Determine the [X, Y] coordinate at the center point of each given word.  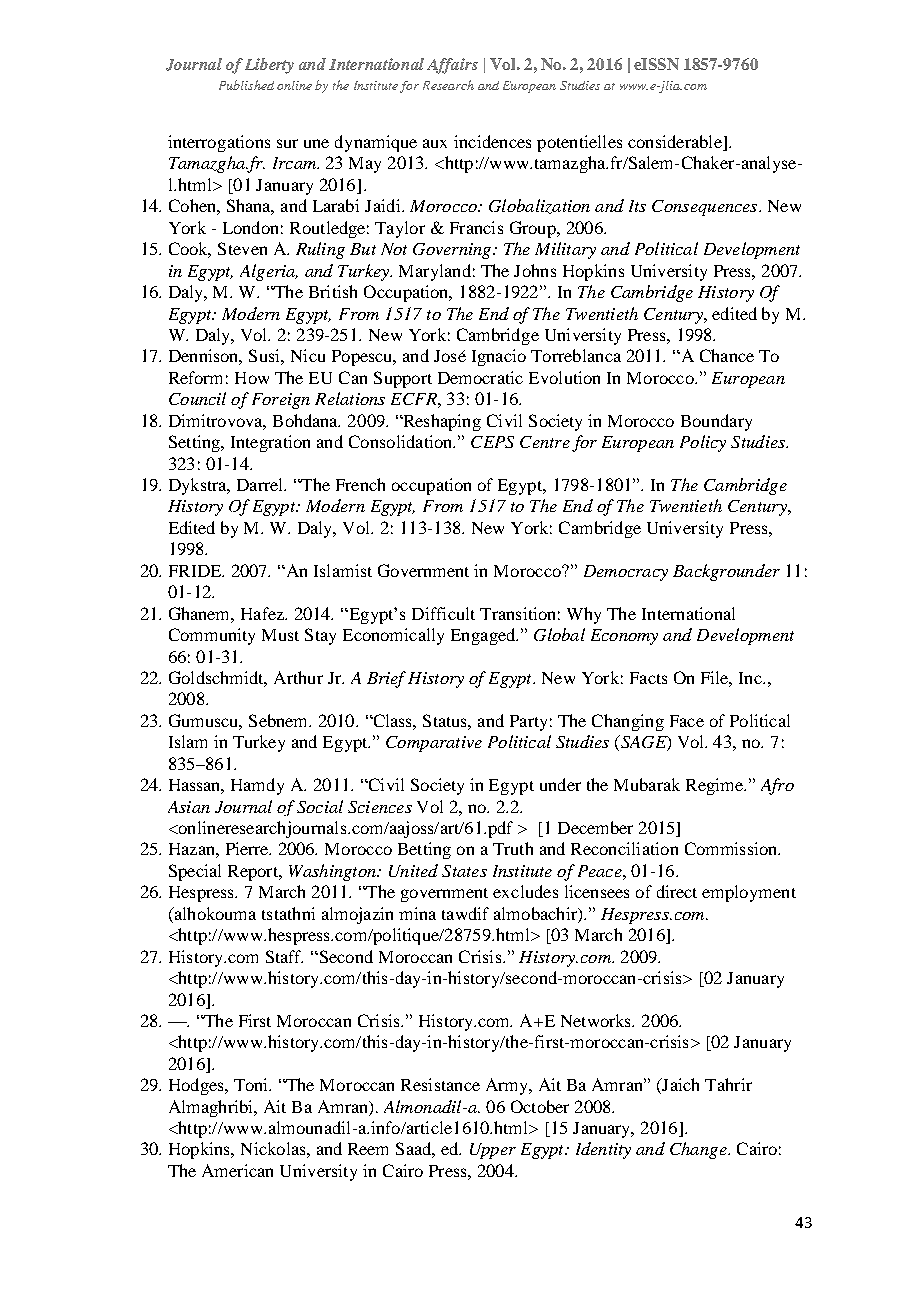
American [237, 1170]
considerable [676, 143]
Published [246, 85]
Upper [493, 1151]
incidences [492, 141]
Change [699, 1150]
